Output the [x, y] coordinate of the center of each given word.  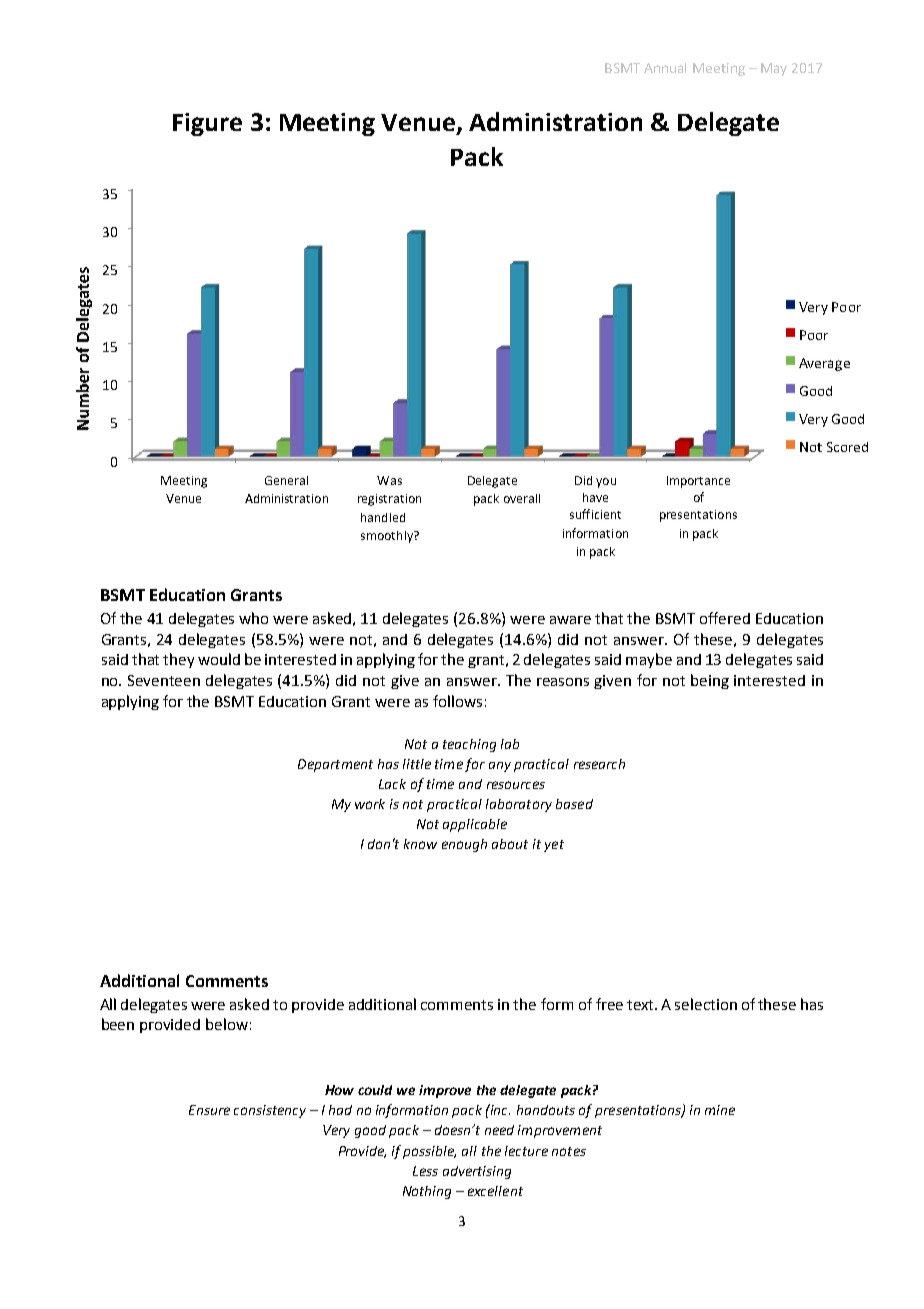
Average [824, 364]
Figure [207, 124]
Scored [847, 447]
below [227, 1024]
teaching [469, 745]
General [286, 480]
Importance [698, 482]
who [253, 618]
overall [522, 498]
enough [464, 845]
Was [389, 480]
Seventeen [164, 680]
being [710, 681]
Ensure [209, 1110]
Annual [665, 68]
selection [706, 1004]
